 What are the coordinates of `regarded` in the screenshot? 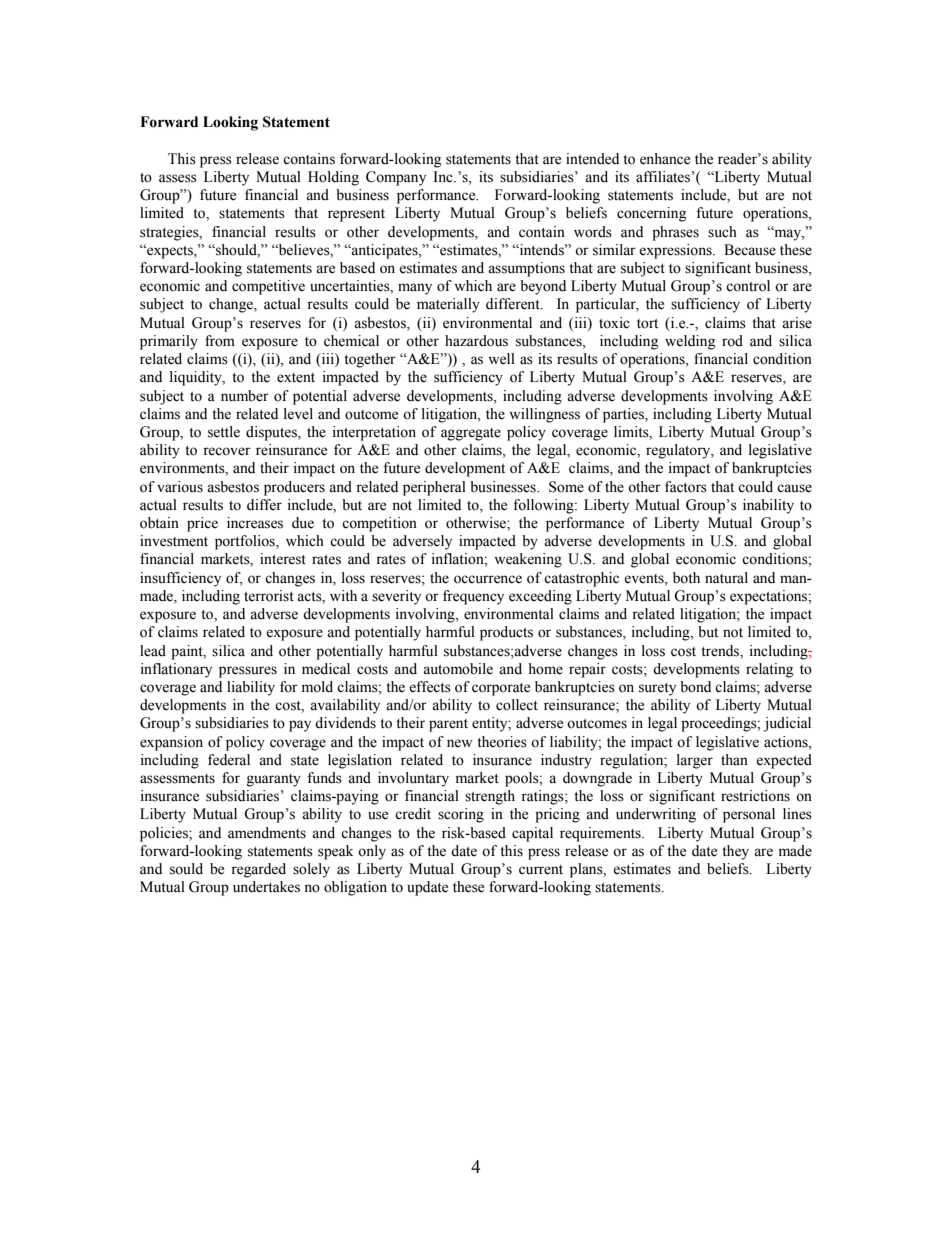 It's located at (258, 870).
